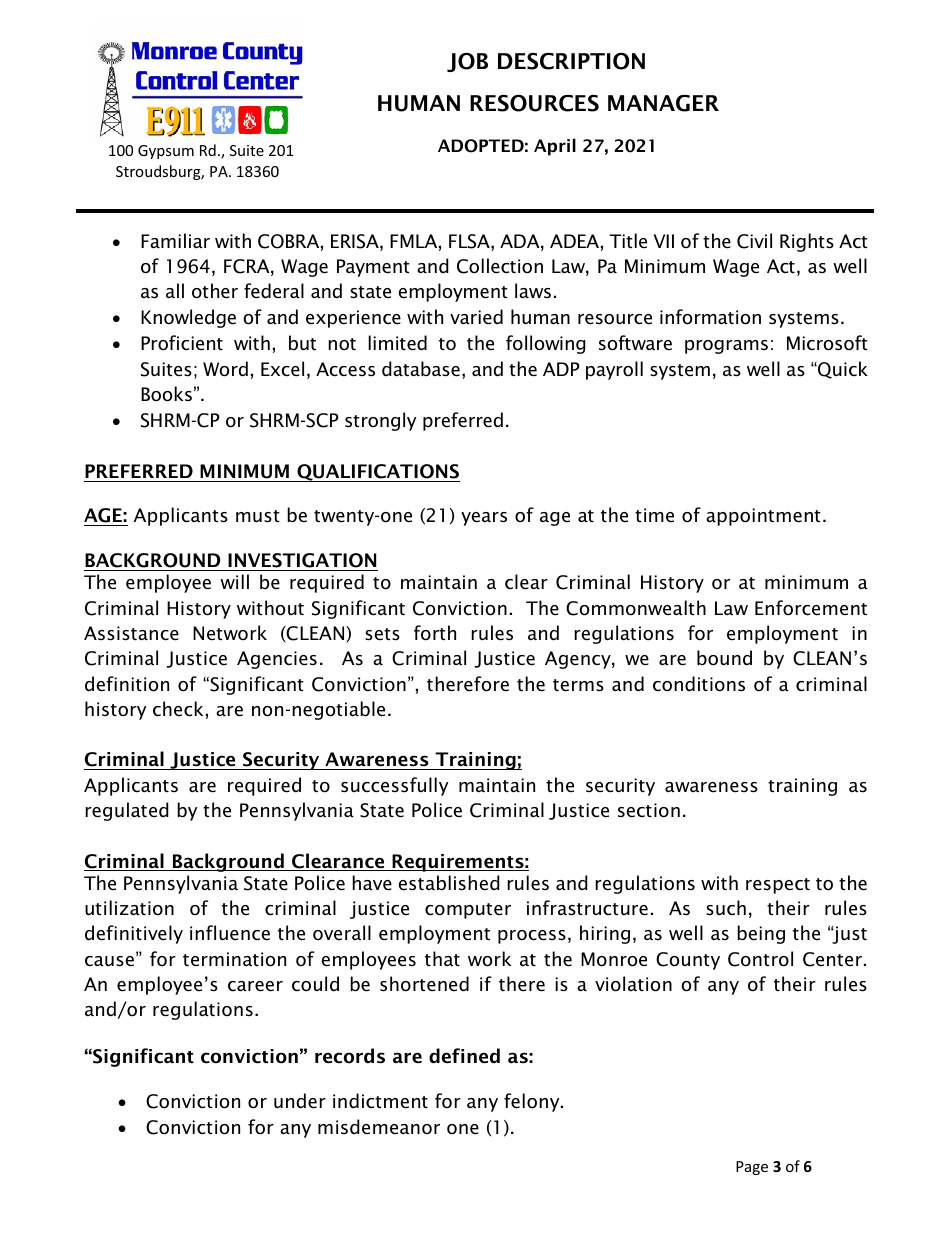  What do you see at coordinates (663, 103) in the screenshot?
I see `MANAGER` at bounding box center [663, 103].
